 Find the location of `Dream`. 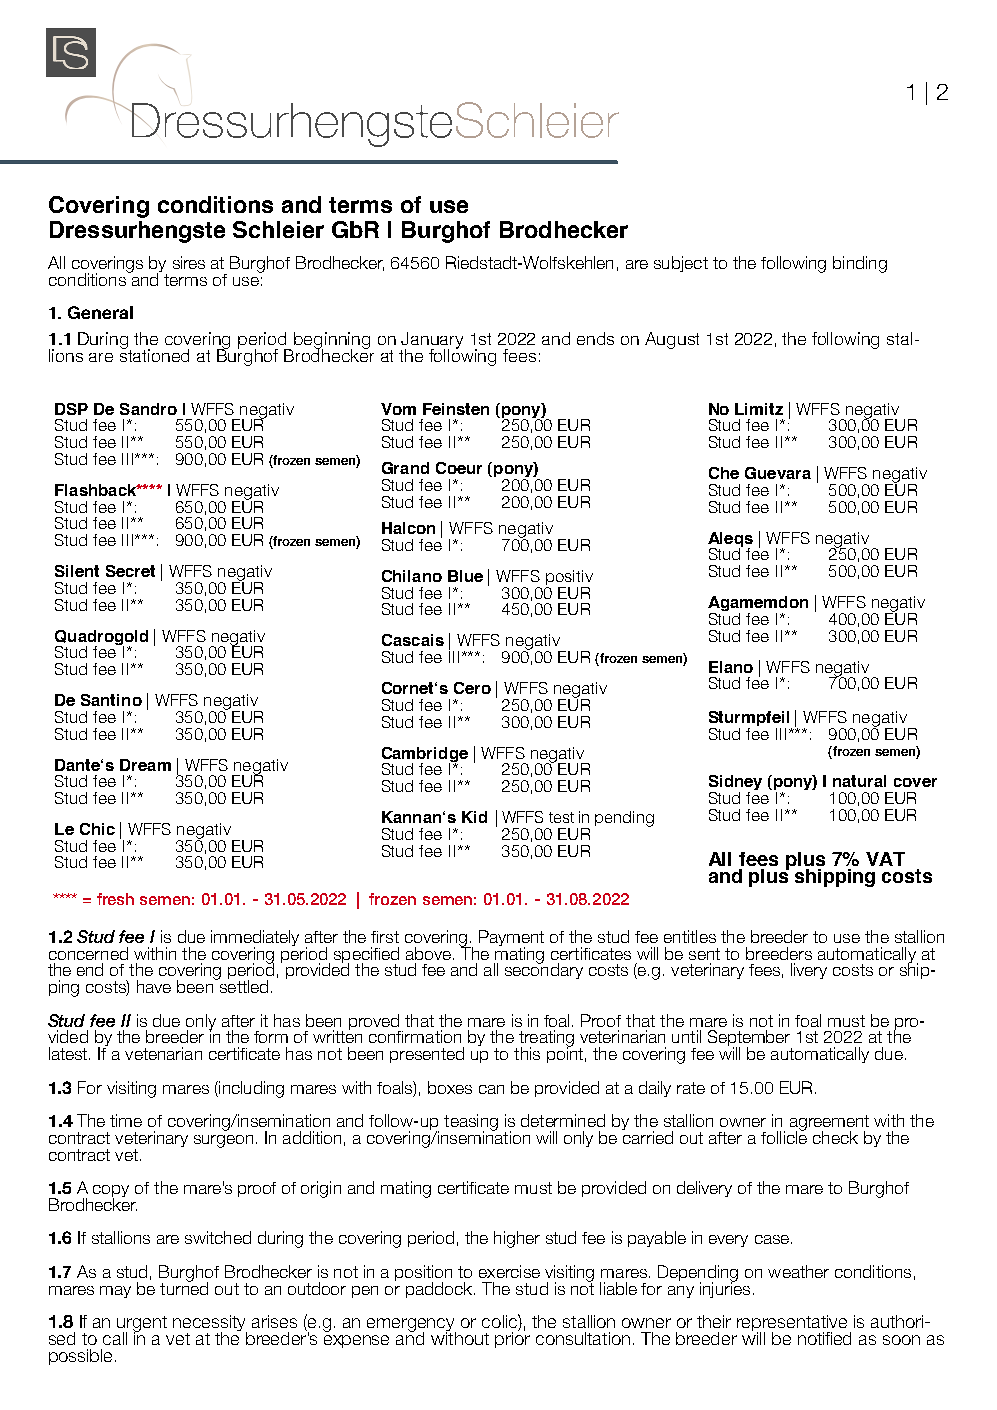

Dream is located at coordinates (145, 765).
